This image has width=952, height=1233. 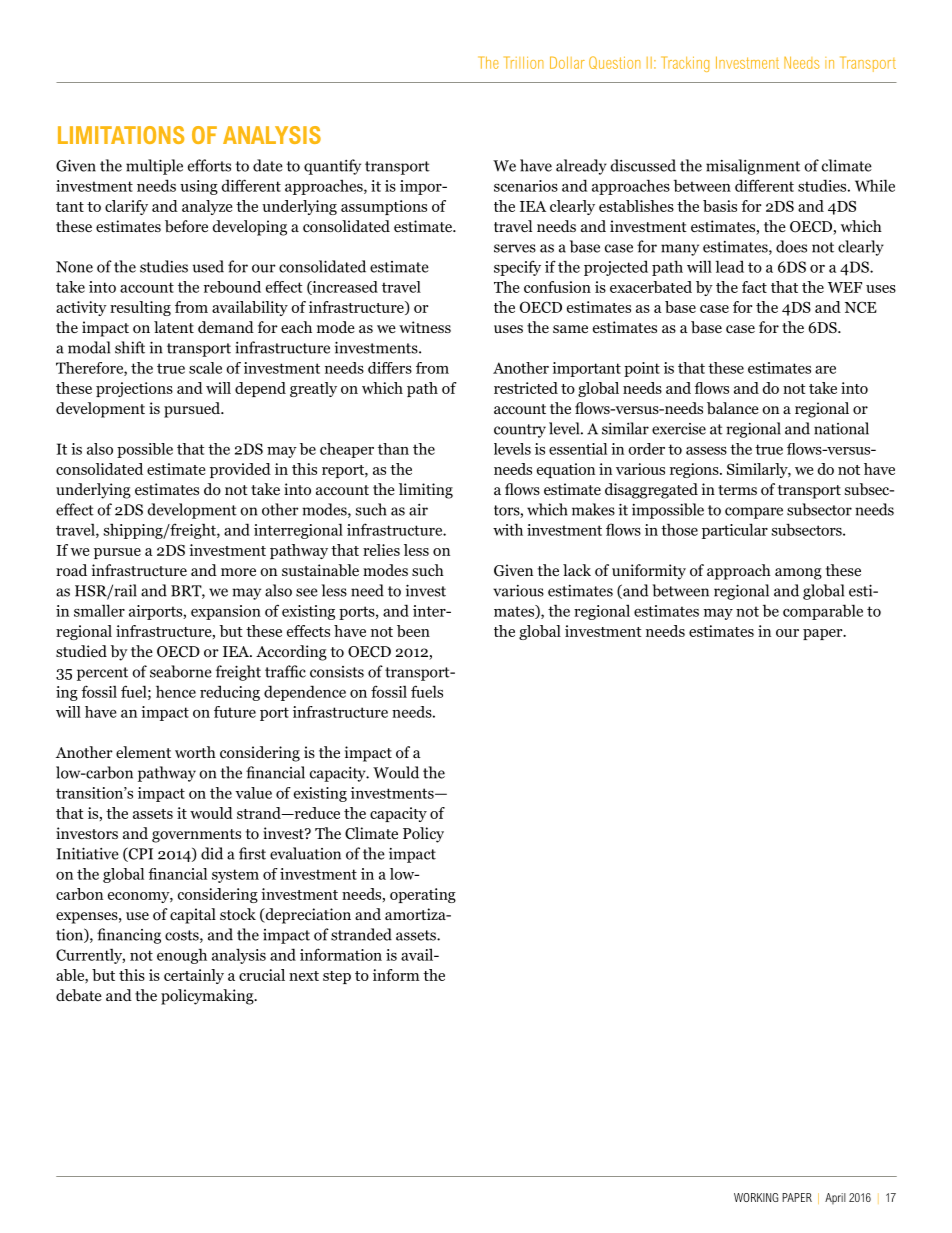 What do you see at coordinates (523, 62) in the image?
I see `Trillion` at bounding box center [523, 62].
